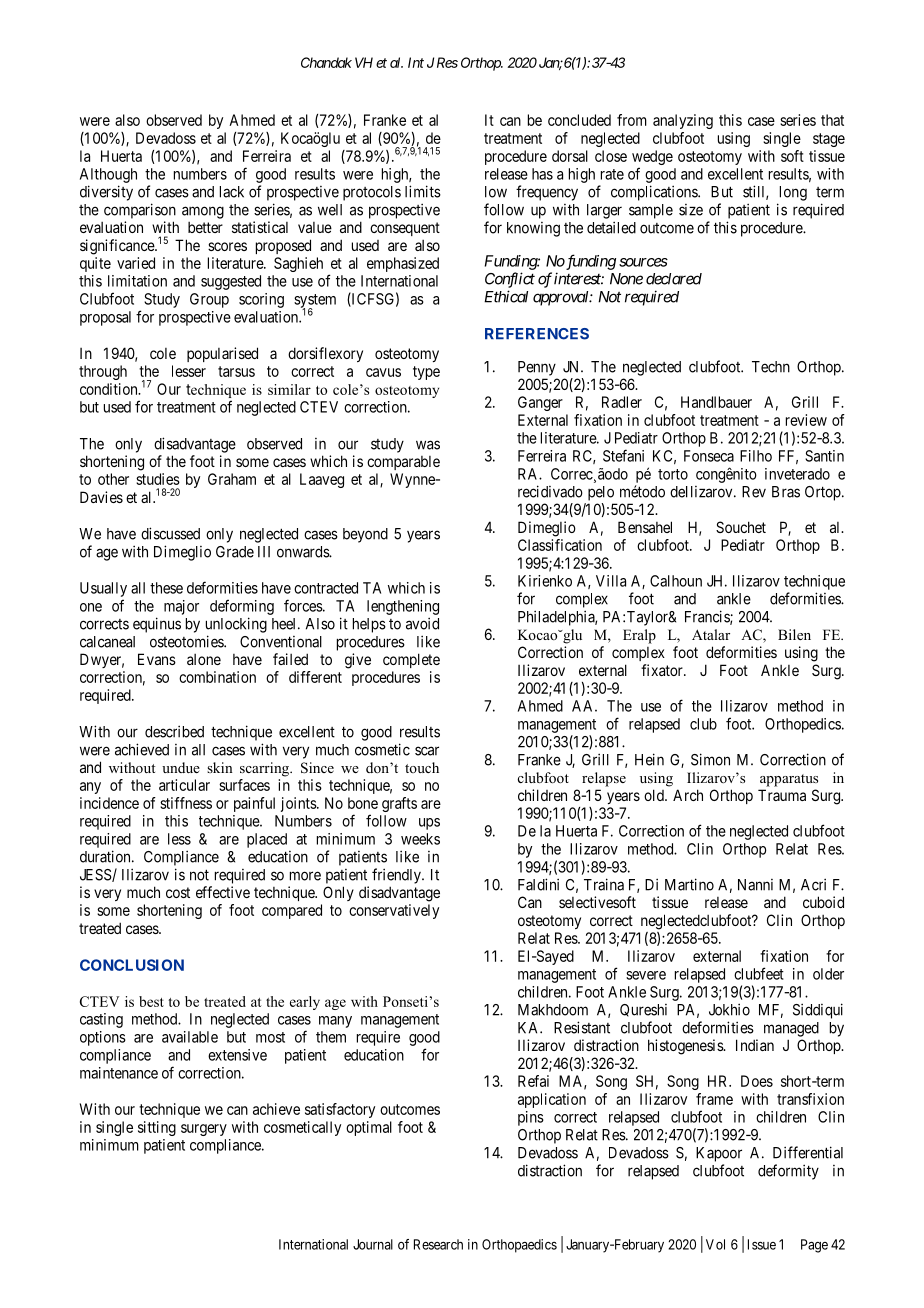  I want to click on lack, so click(232, 192).
